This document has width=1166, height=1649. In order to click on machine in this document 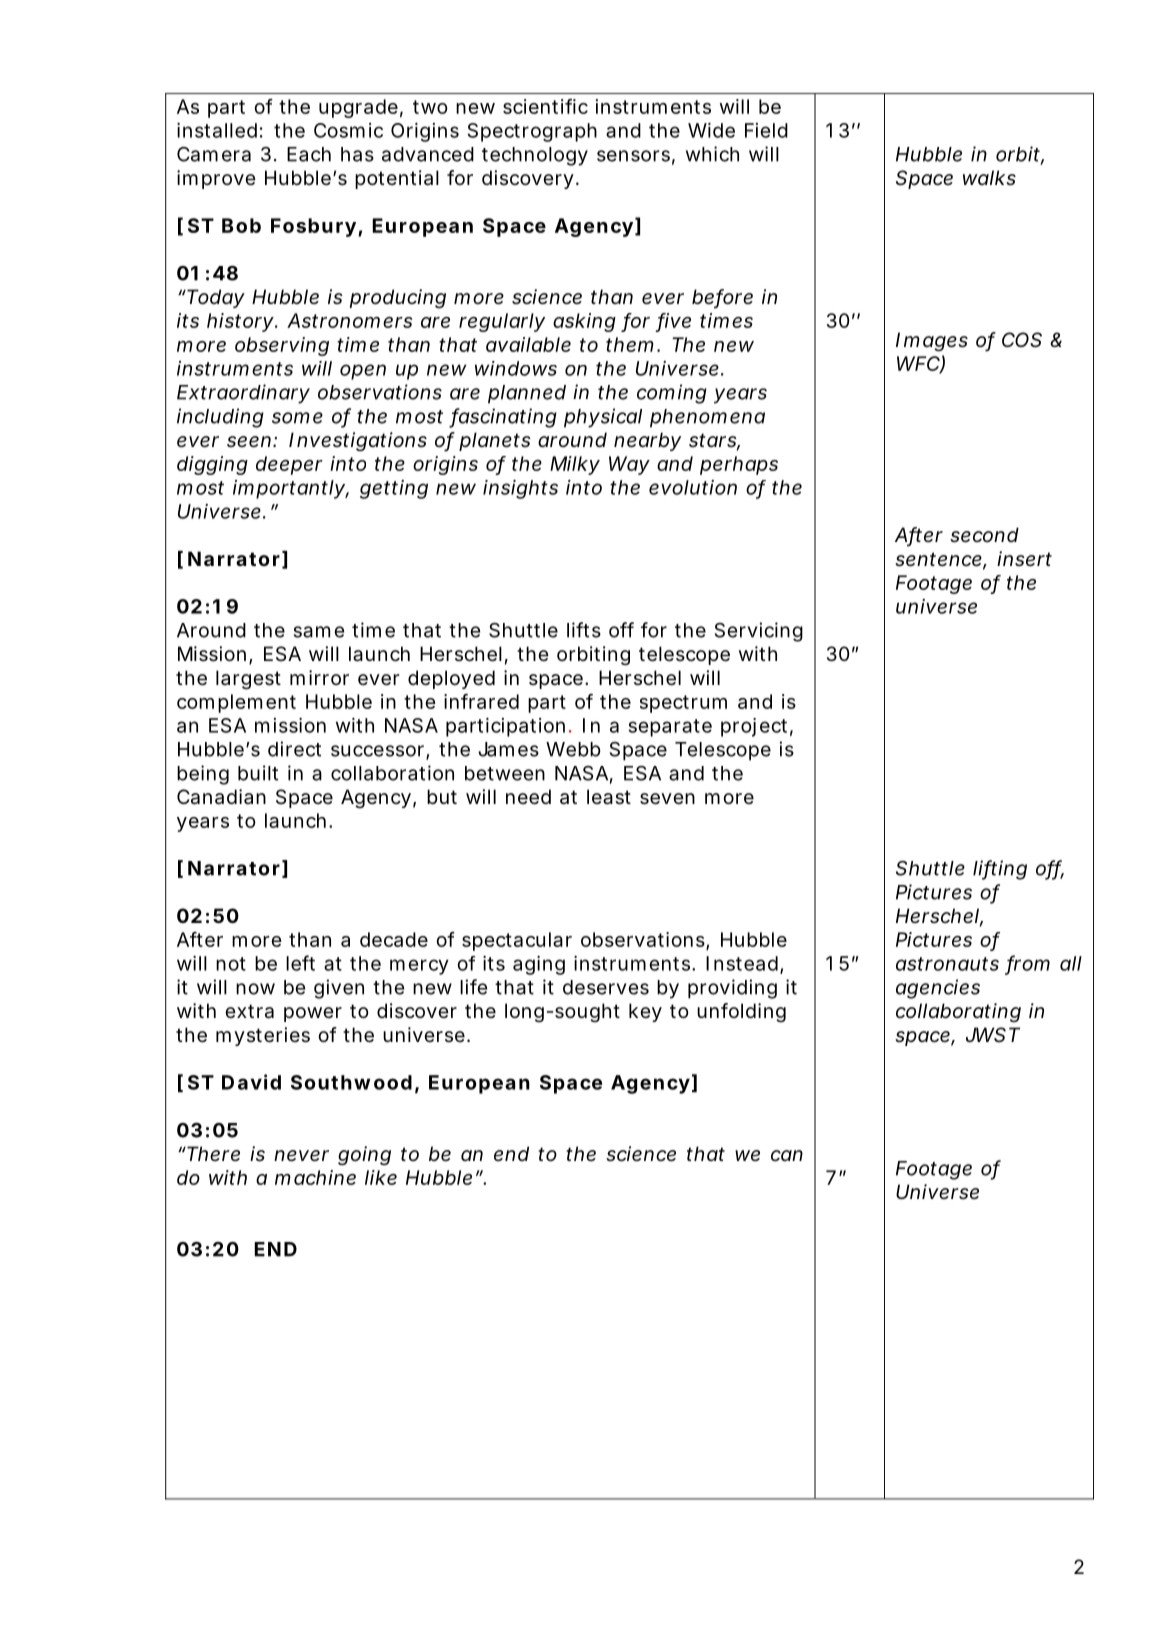, I will do `click(315, 1177)`.
